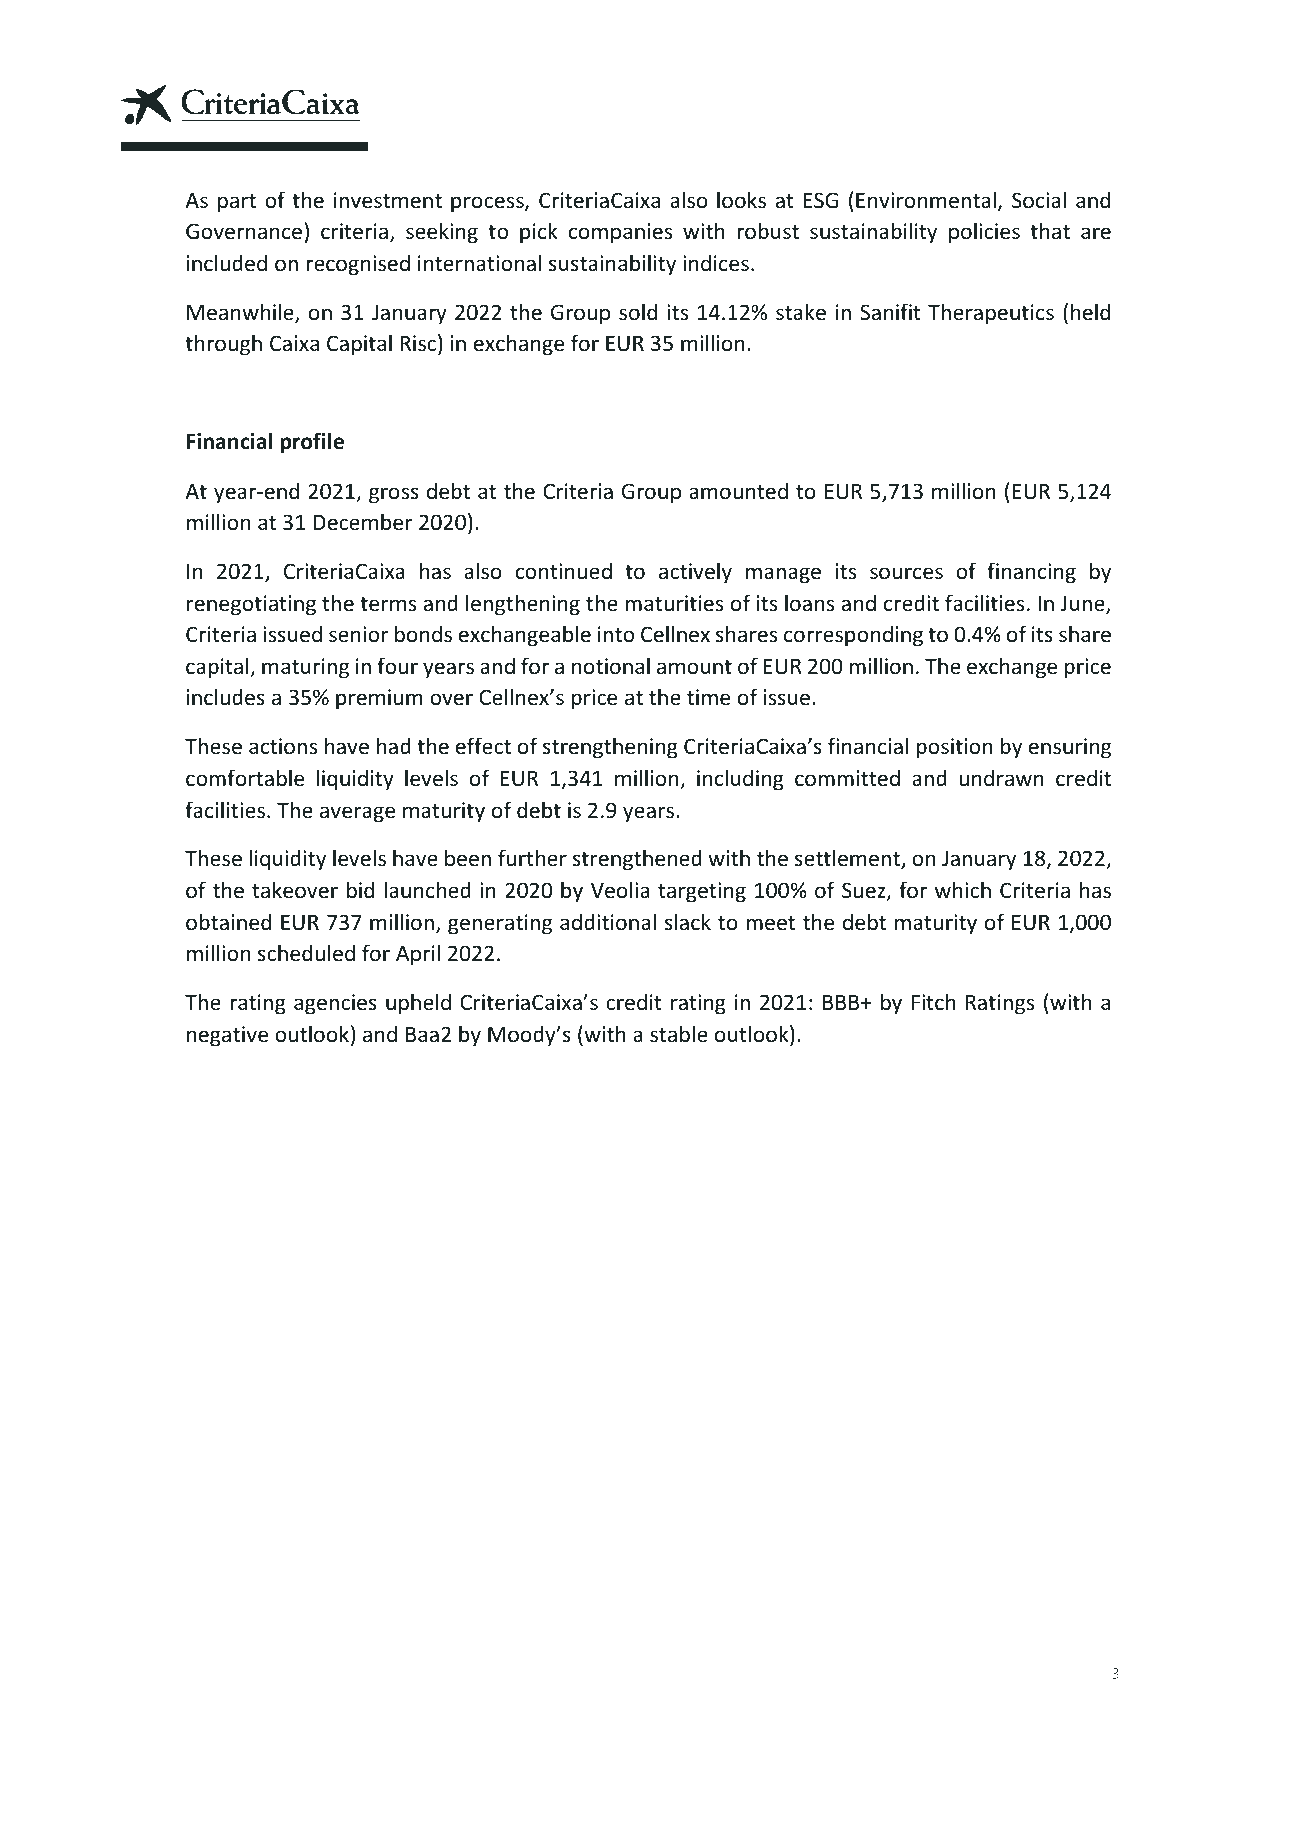 The width and height of the page is (1297, 1835). What do you see at coordinates (984, 233) in the page?
I see `policies` at bounding box center [984, 233].
